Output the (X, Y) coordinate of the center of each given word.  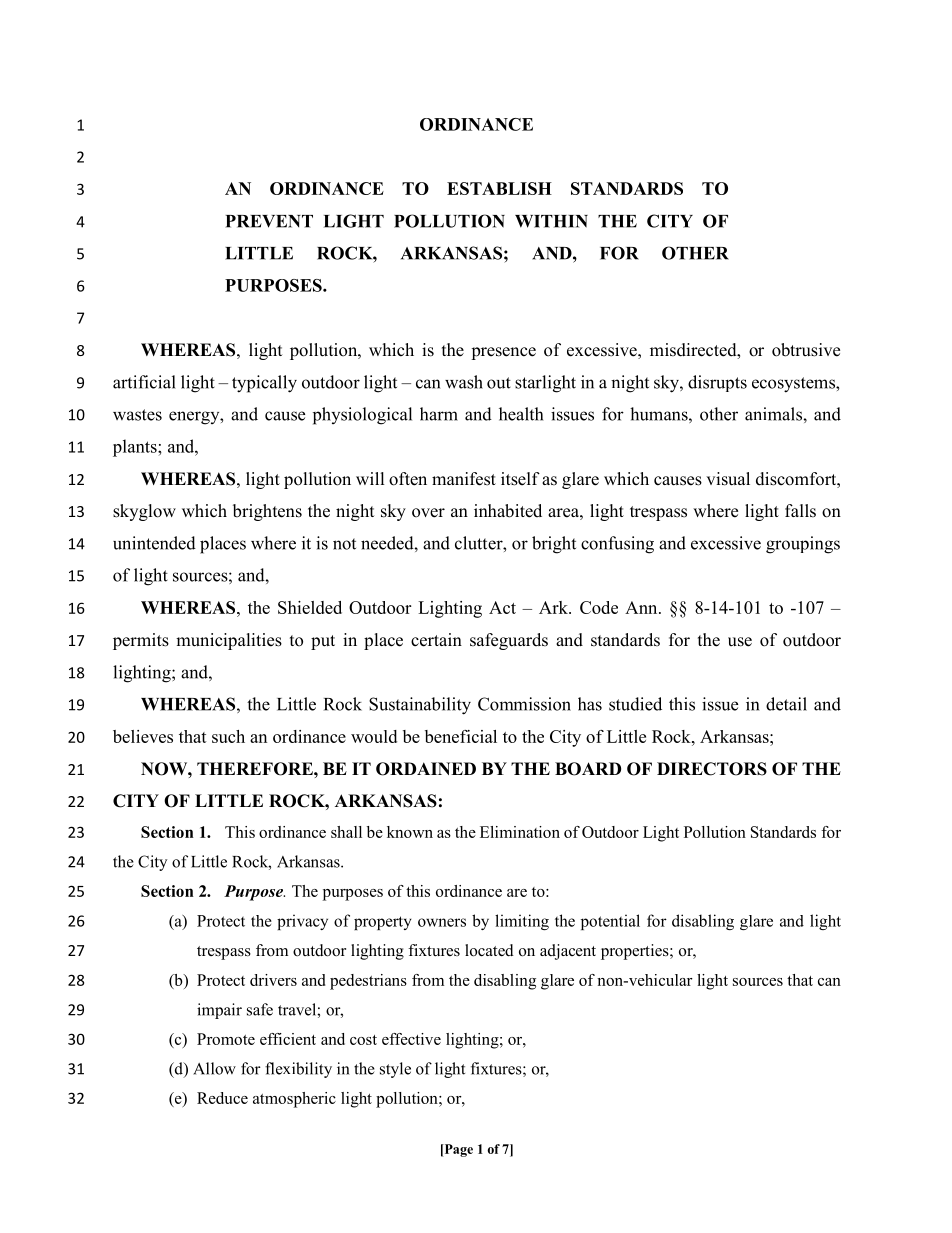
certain (436, 640)
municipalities (229, 641)
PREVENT (269, 221)
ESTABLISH (499, 188)
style (395, 1070)
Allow (214, 1068)
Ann (642, 607)
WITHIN (551, 221)
